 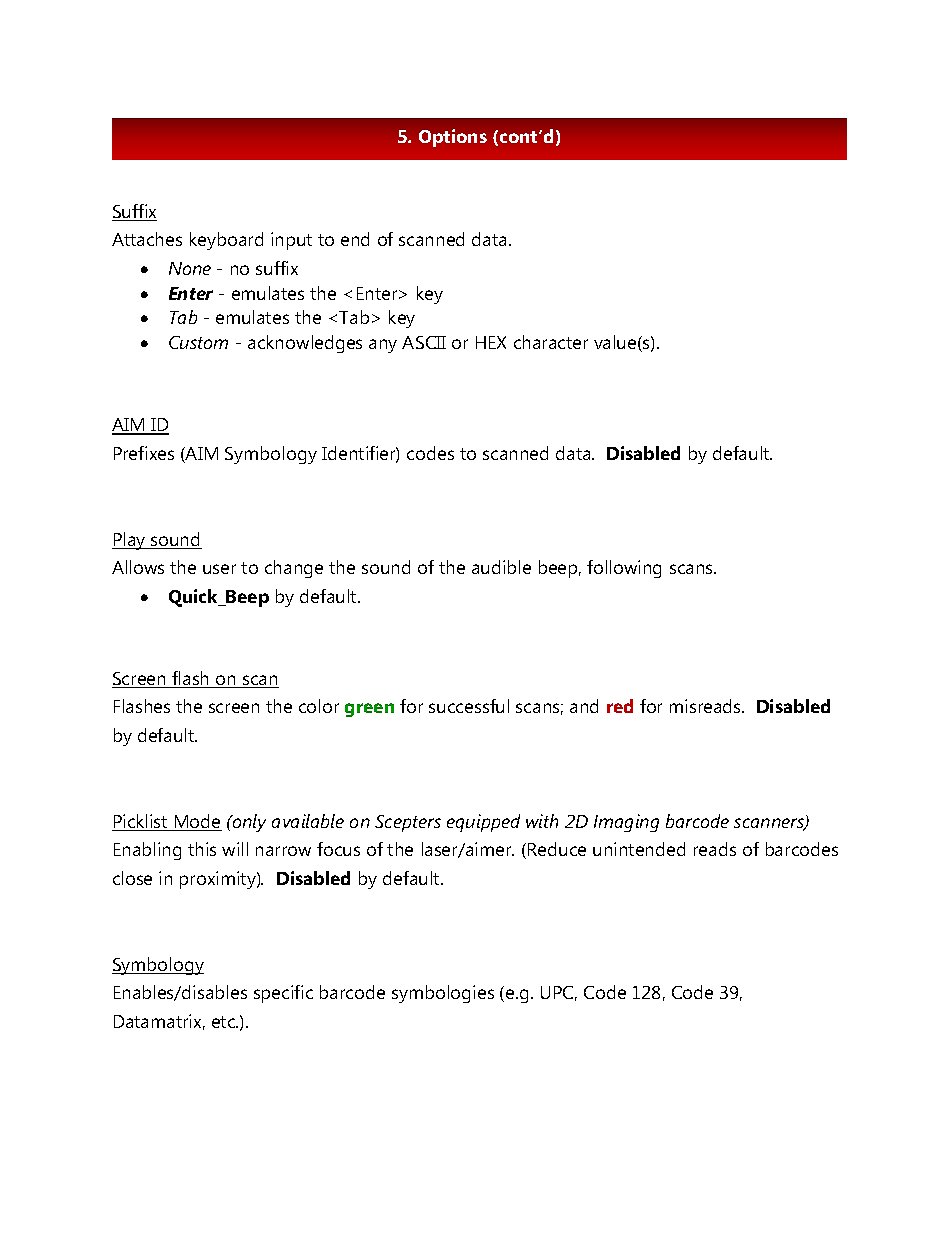 What do you see at coordinates (551, 342) in the document?
I see `character` at bounding box center [551, 342].
